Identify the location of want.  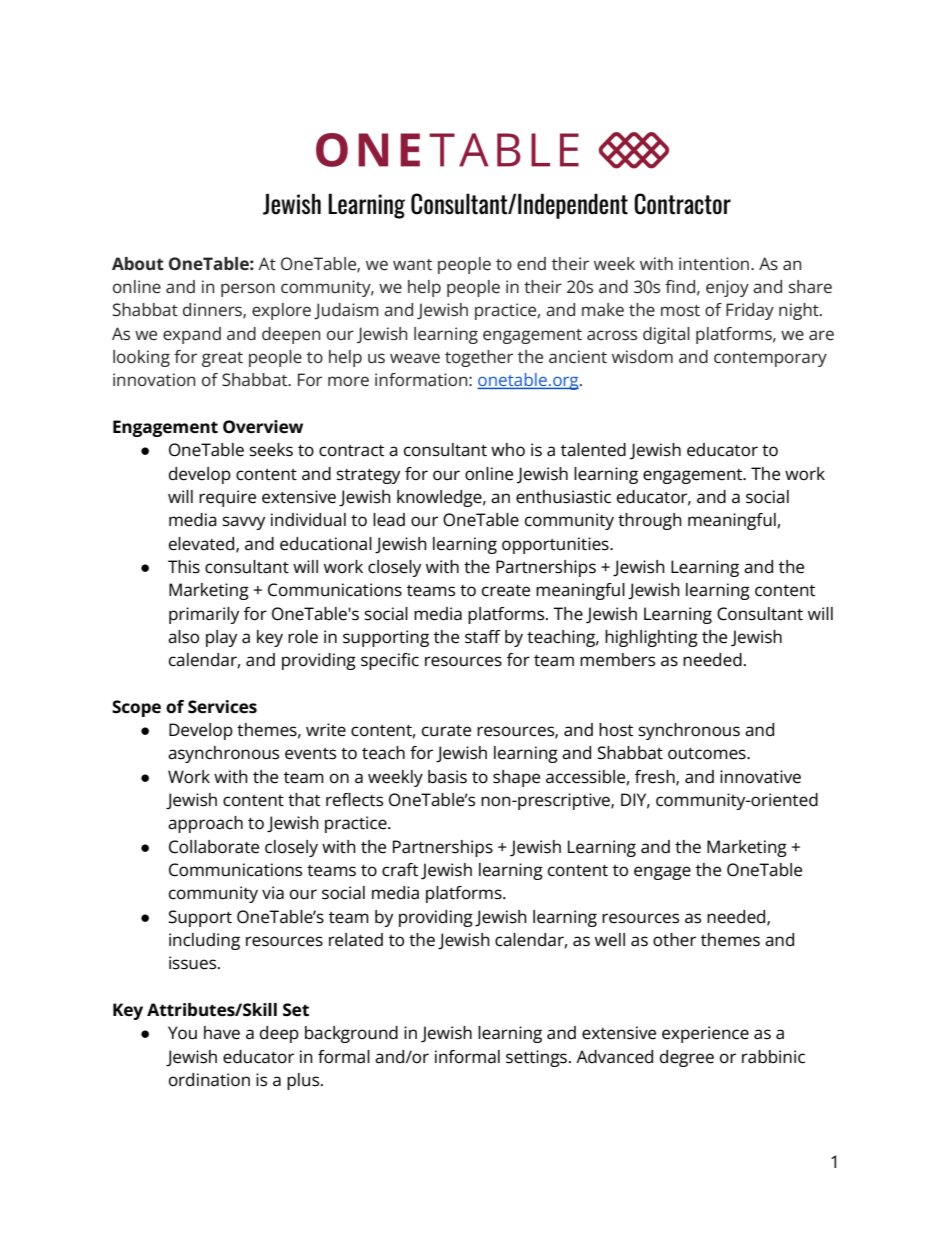
(412, 264).
